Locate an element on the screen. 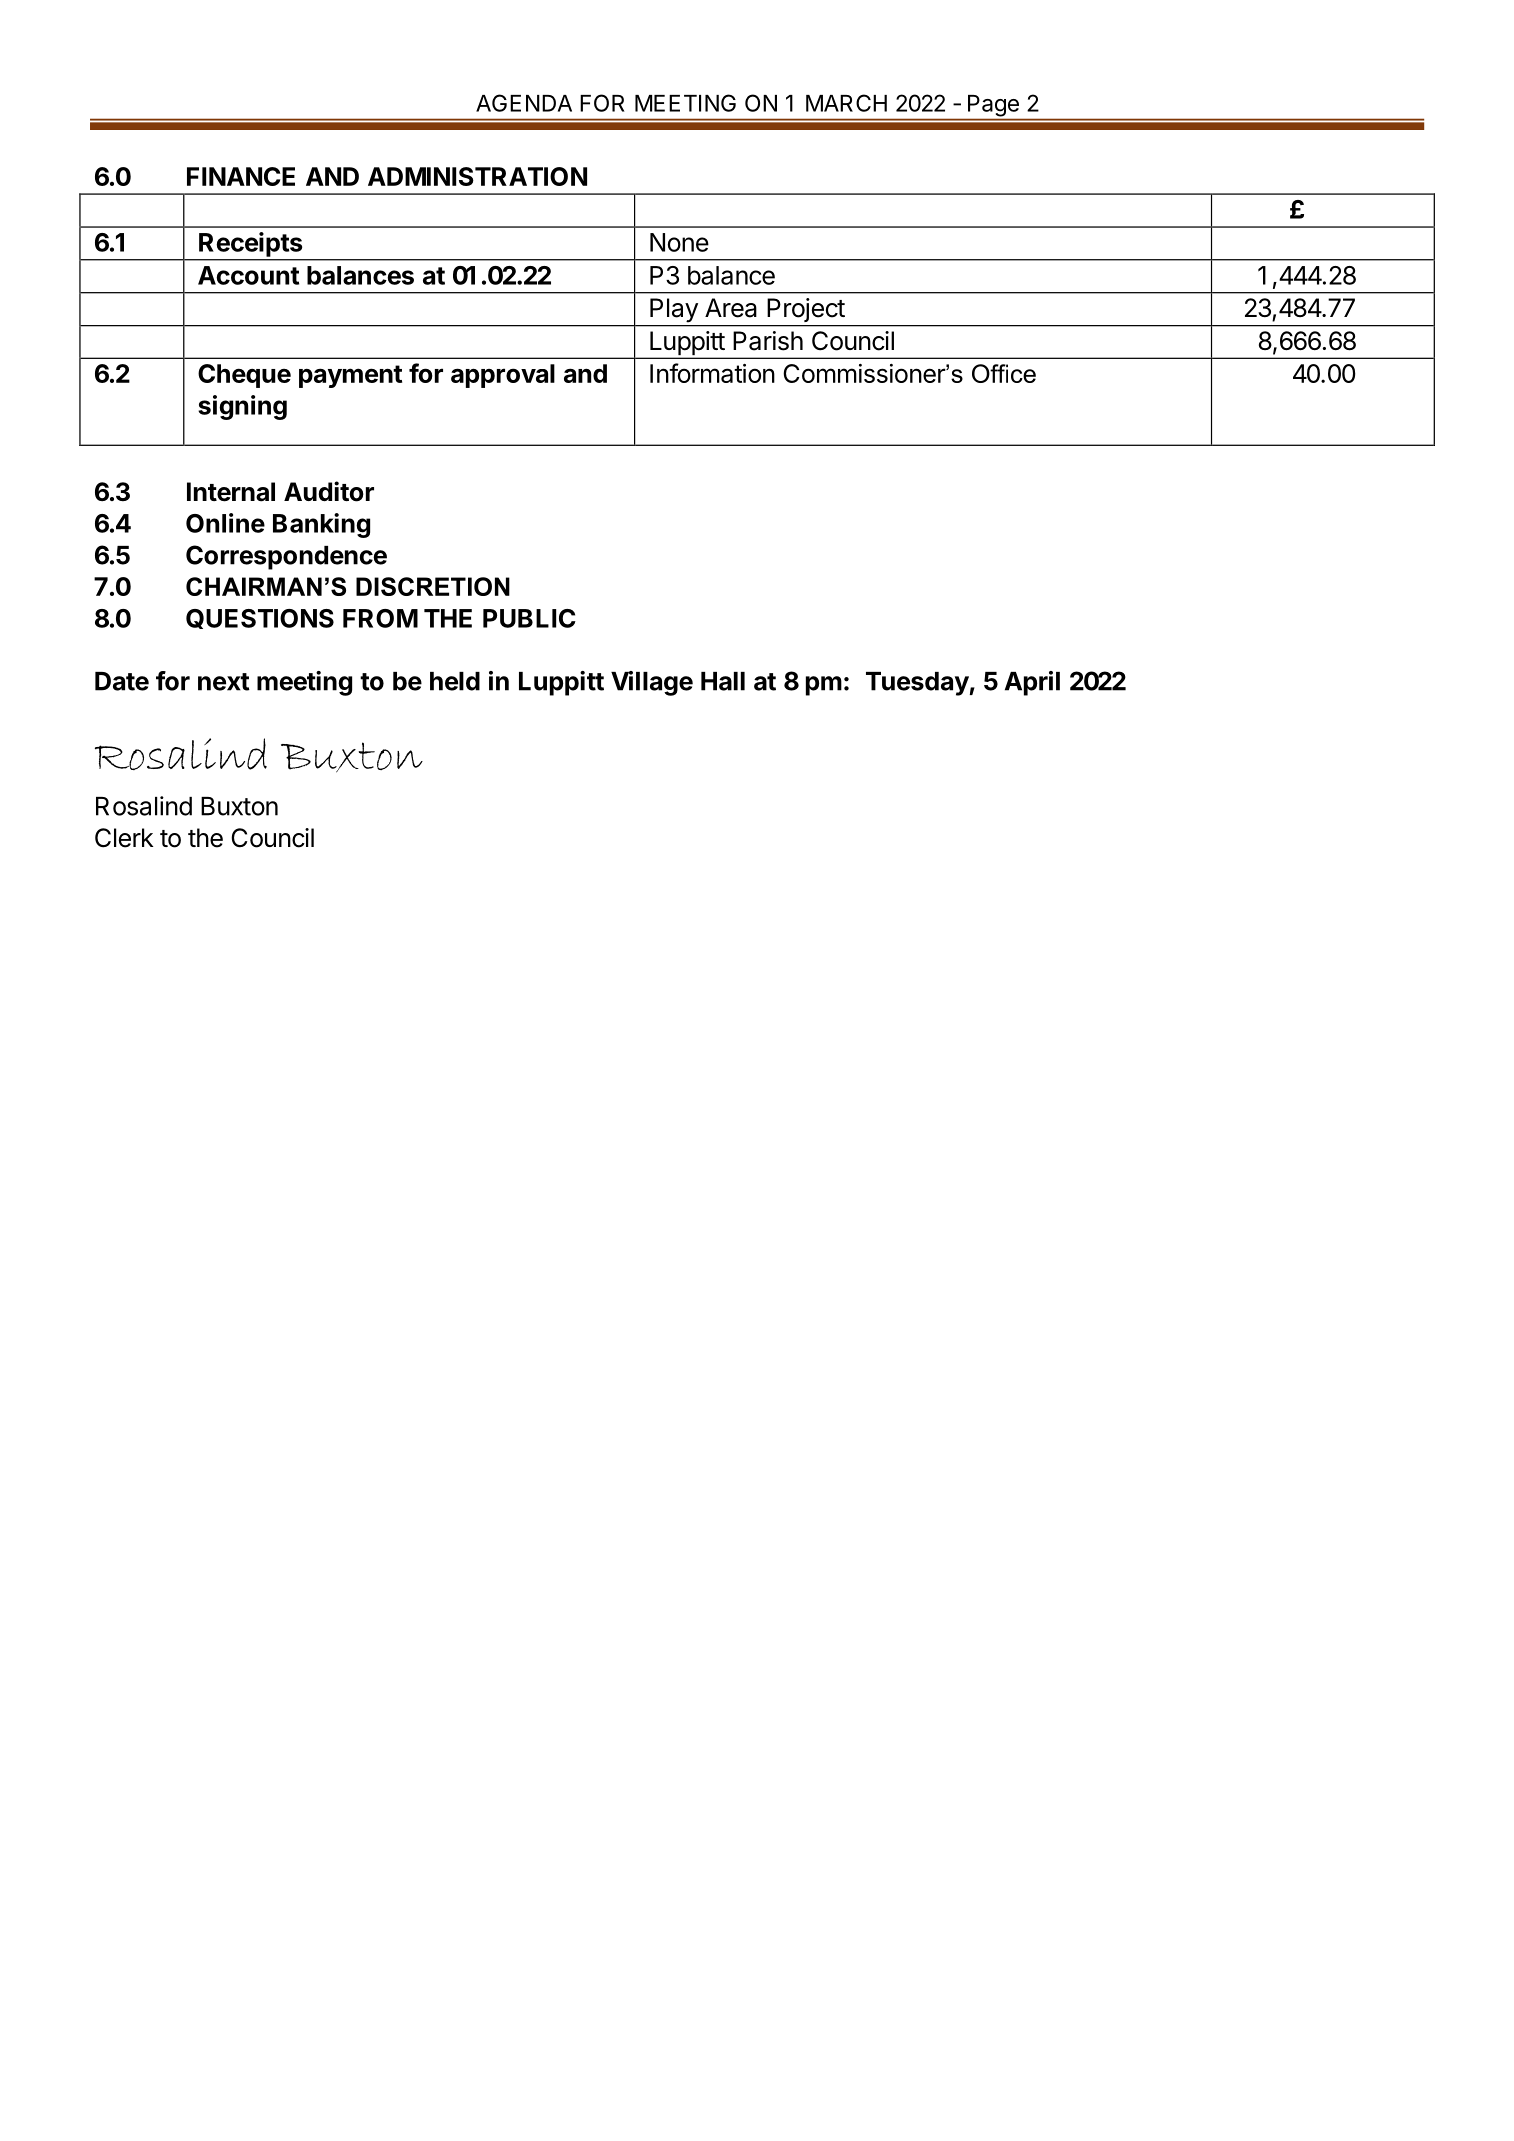 The height and width of the screenshot is (2141, 1514). approval is located at coordinates (503, 376).
